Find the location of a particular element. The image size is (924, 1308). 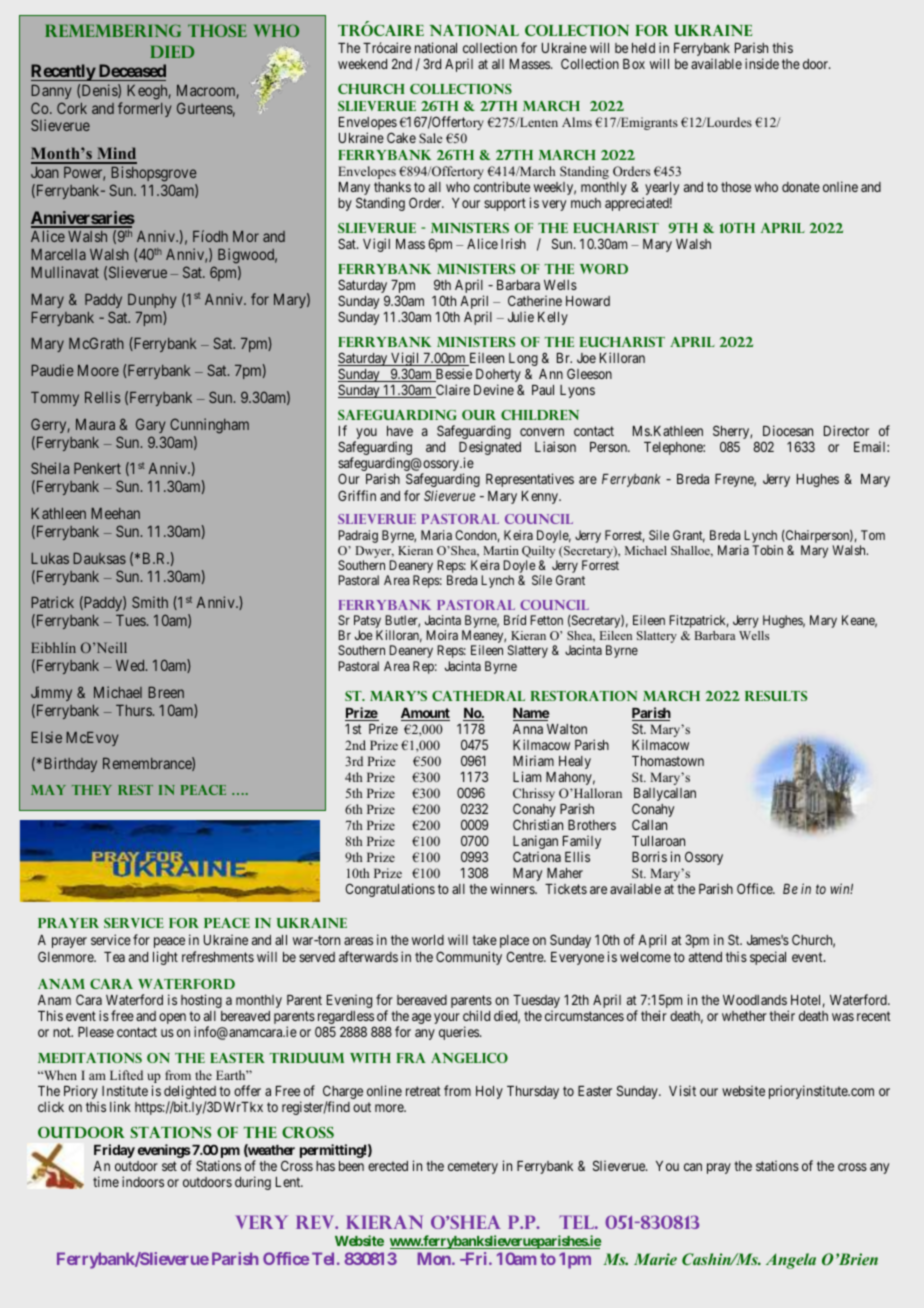

inside is located at coordinates (762, 63).
